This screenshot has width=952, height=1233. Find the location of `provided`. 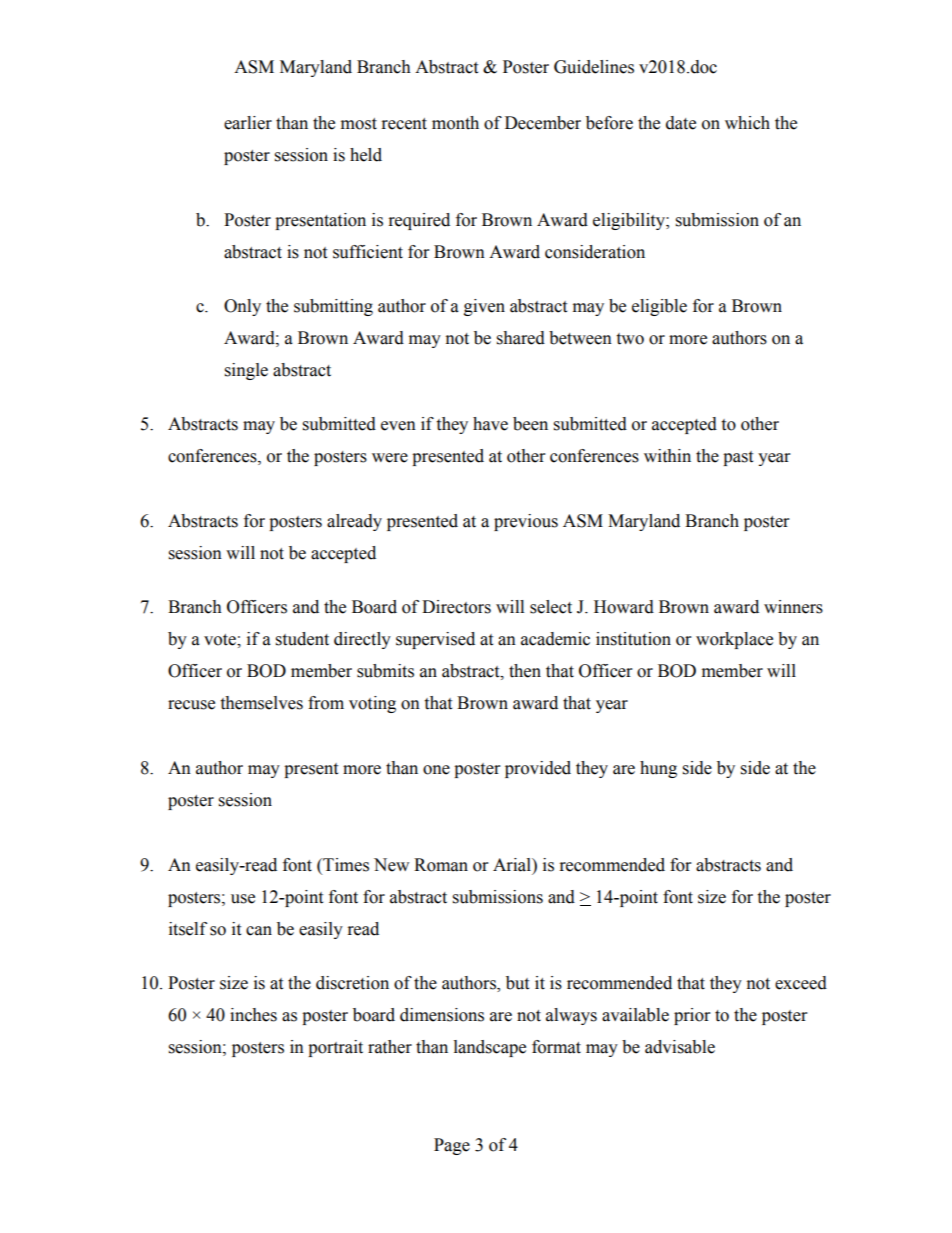

provided is located at coordinates (538, 769).
